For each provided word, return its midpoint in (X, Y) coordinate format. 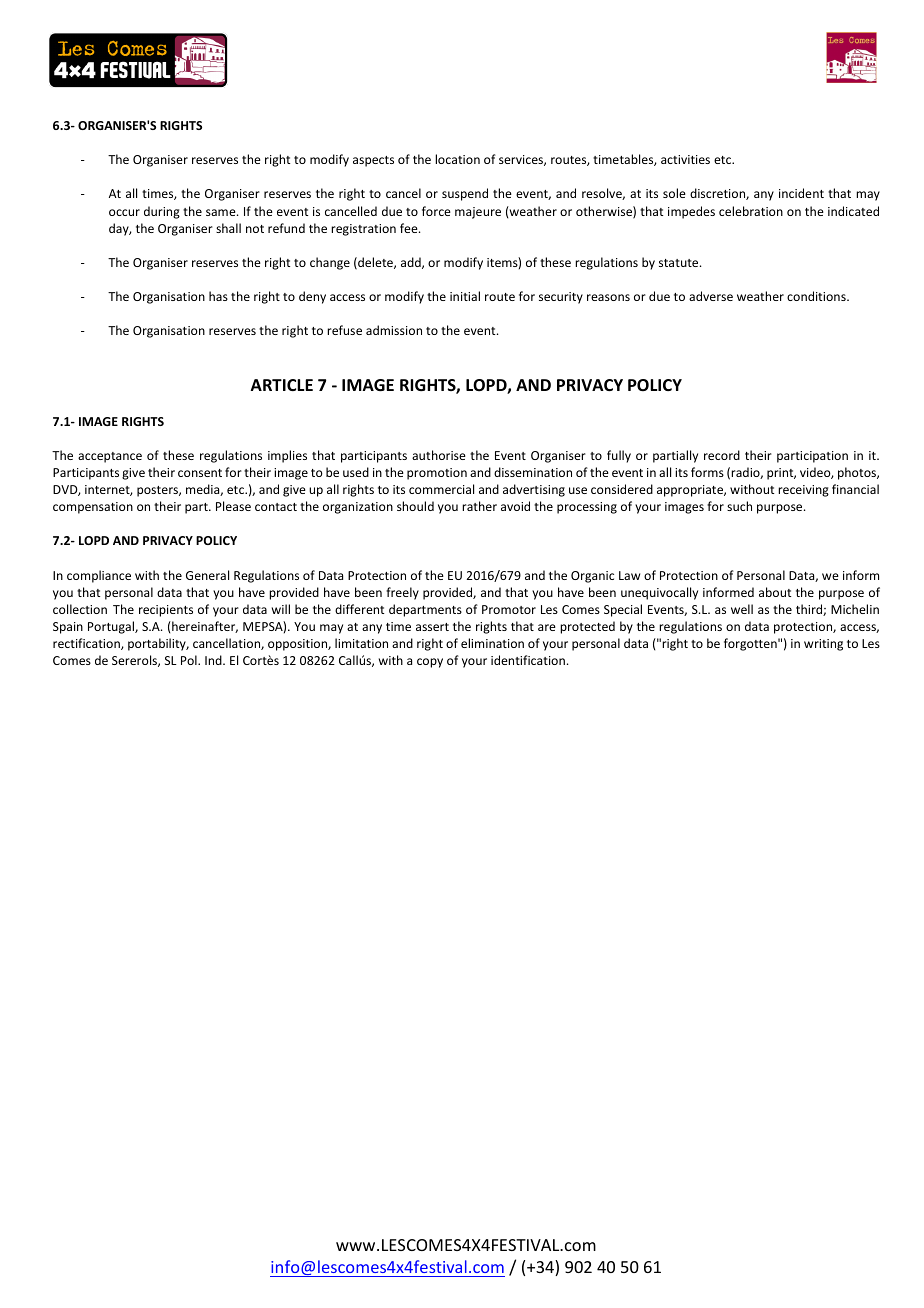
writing (823, 645)
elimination (492, 643)
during (162, 212)
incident (801, 193)
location (457, 159)
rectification (87, 644)
